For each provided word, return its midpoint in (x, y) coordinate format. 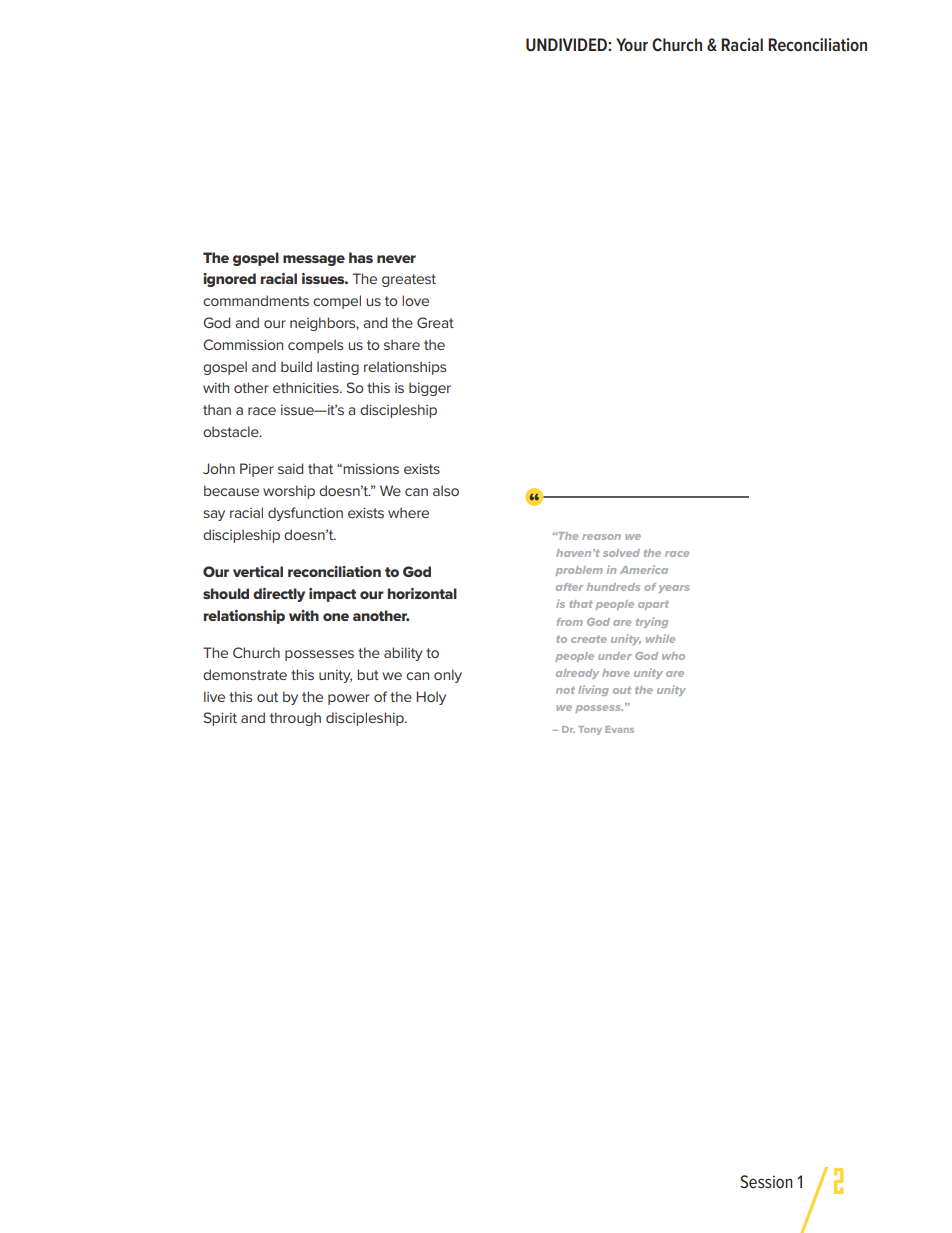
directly (279, 595)
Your (632, 44)
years (673, 589)
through (295, 719)
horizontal (422, 593)
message (314, 260)
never (396, 259)
